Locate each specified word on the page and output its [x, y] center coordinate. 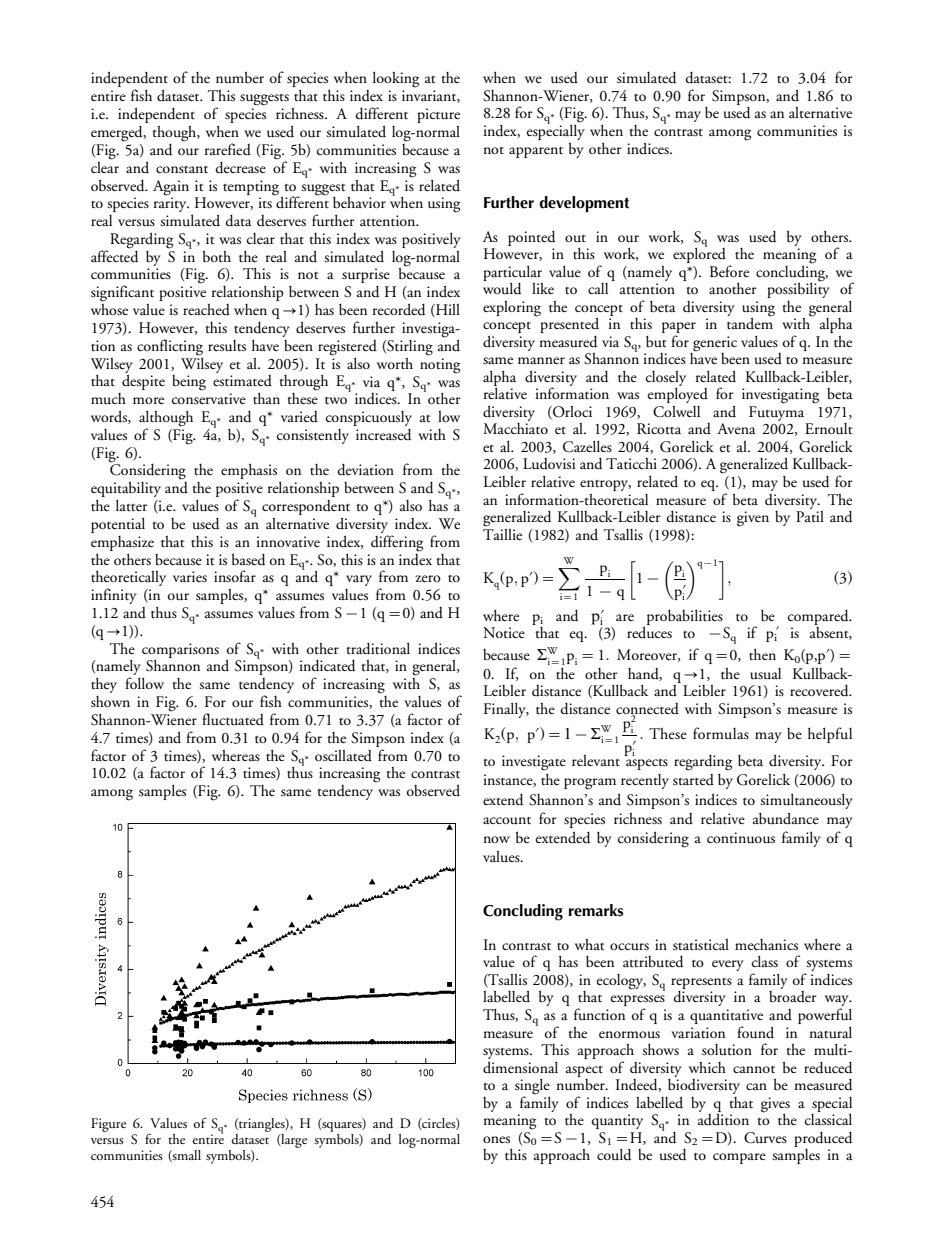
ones [496, 1139]
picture [438, 115]
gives [775, 1105]
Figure [108, 1125]
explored [699, 254]
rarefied [228, 149]
